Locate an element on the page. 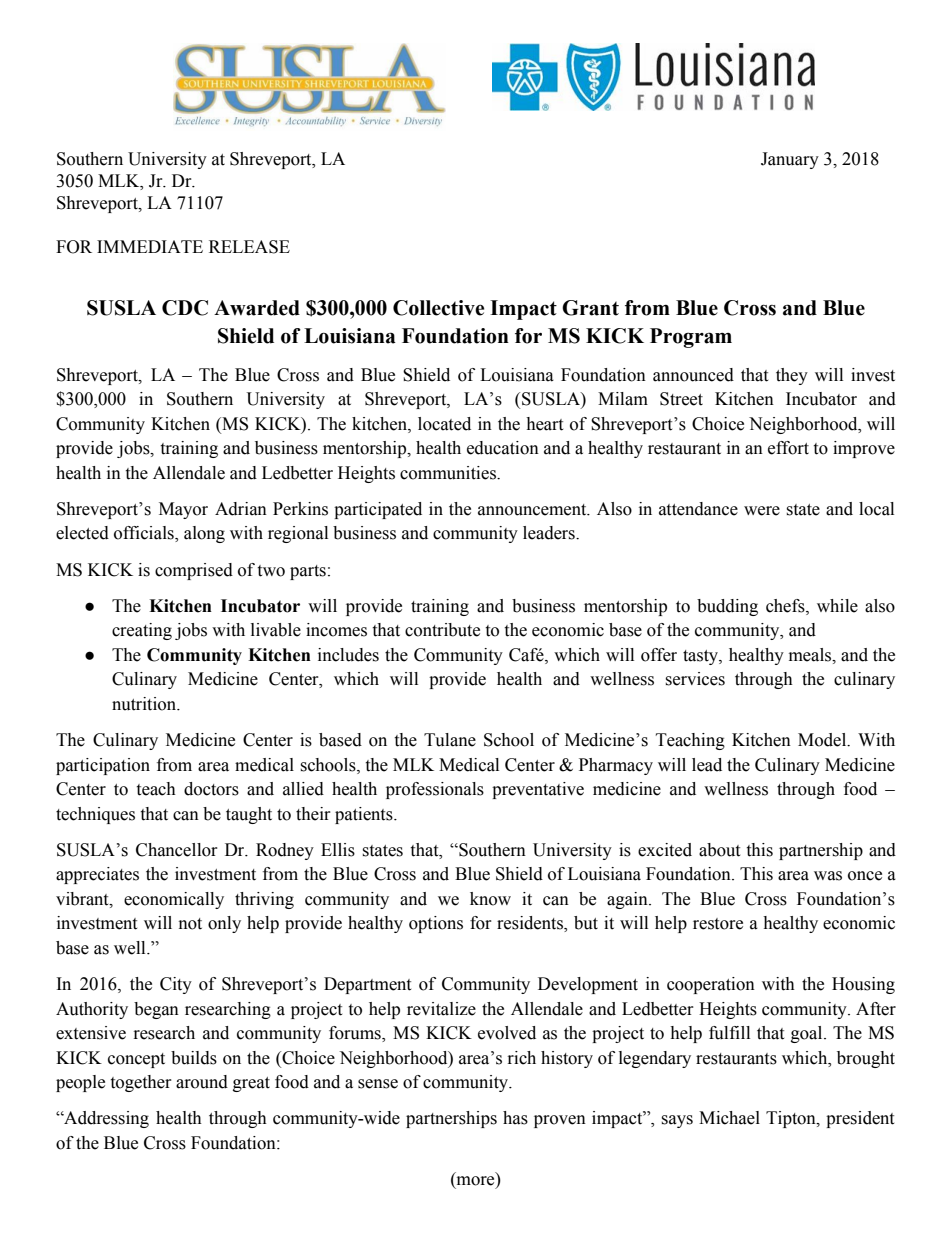  services is located at coordinates (695, 679).
